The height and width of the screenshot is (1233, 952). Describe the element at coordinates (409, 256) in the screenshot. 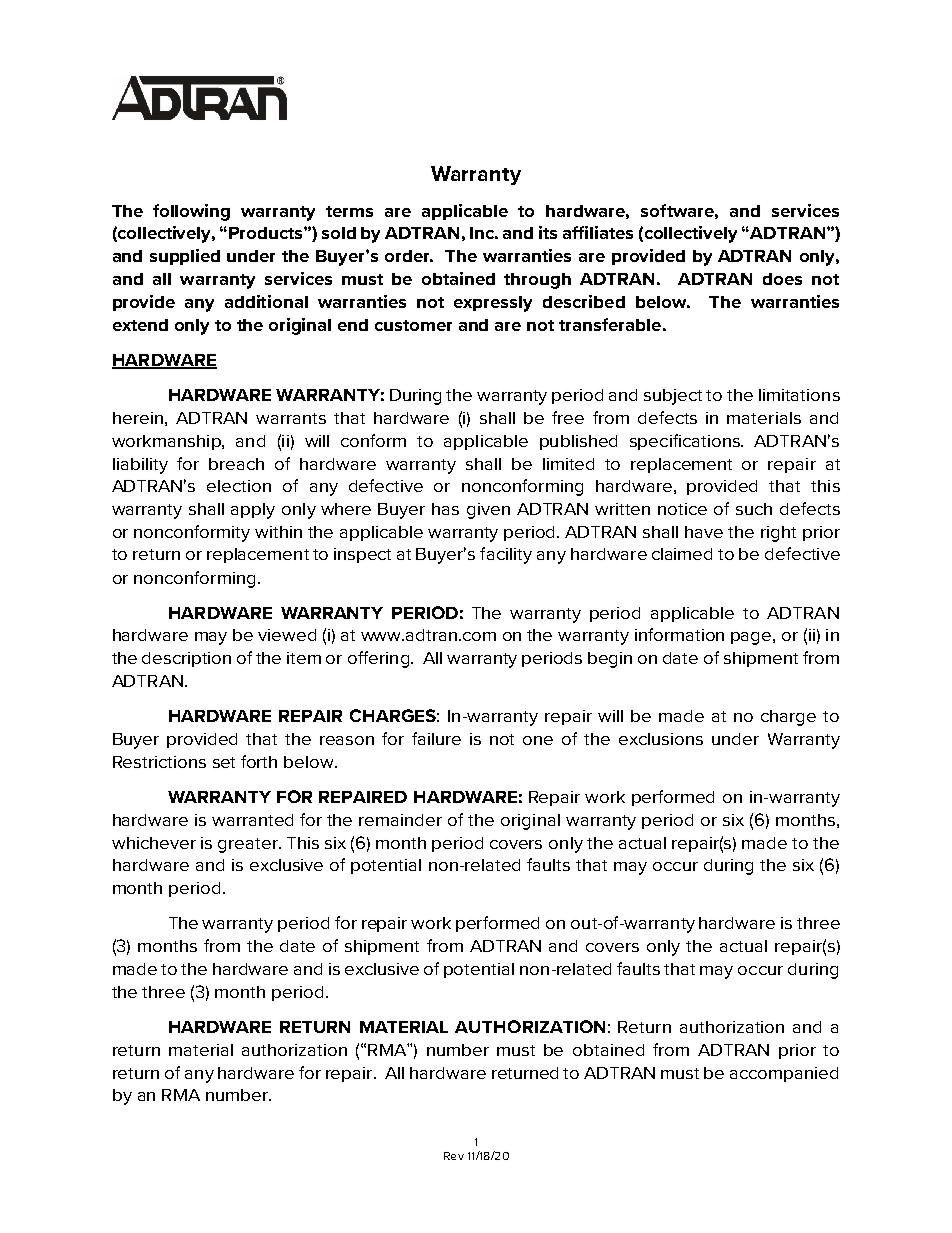

I see `order` at that location.
